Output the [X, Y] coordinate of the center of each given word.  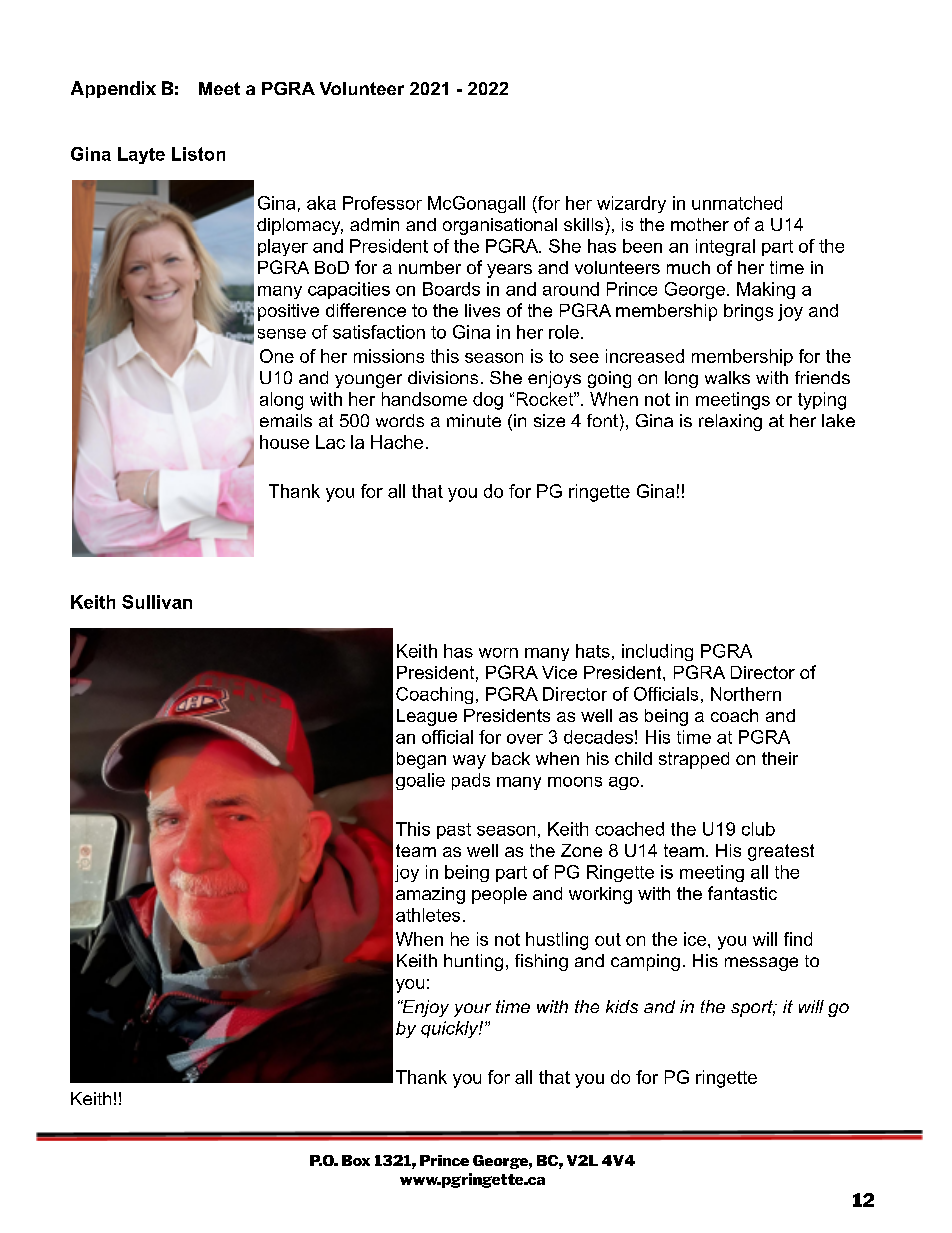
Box [356, 1160]
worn [498, 653]
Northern [746, 694]
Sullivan [157, 602]
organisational [500, 226]
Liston [198, 154]
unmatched [737, 203]
